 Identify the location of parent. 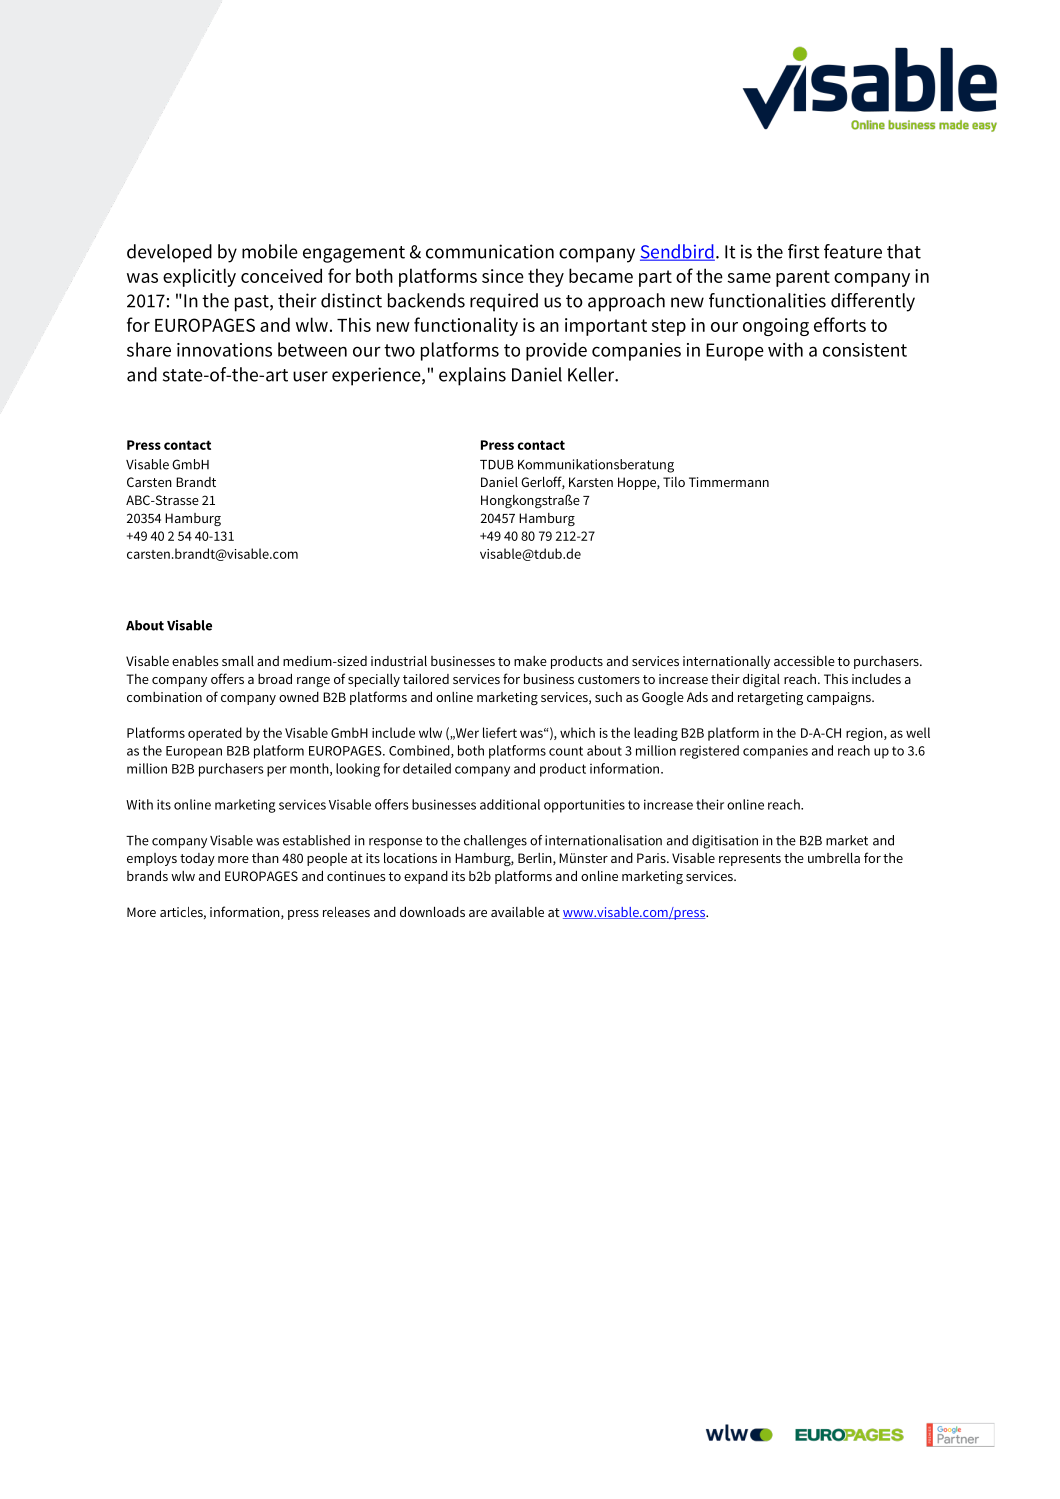
(803, 278).
